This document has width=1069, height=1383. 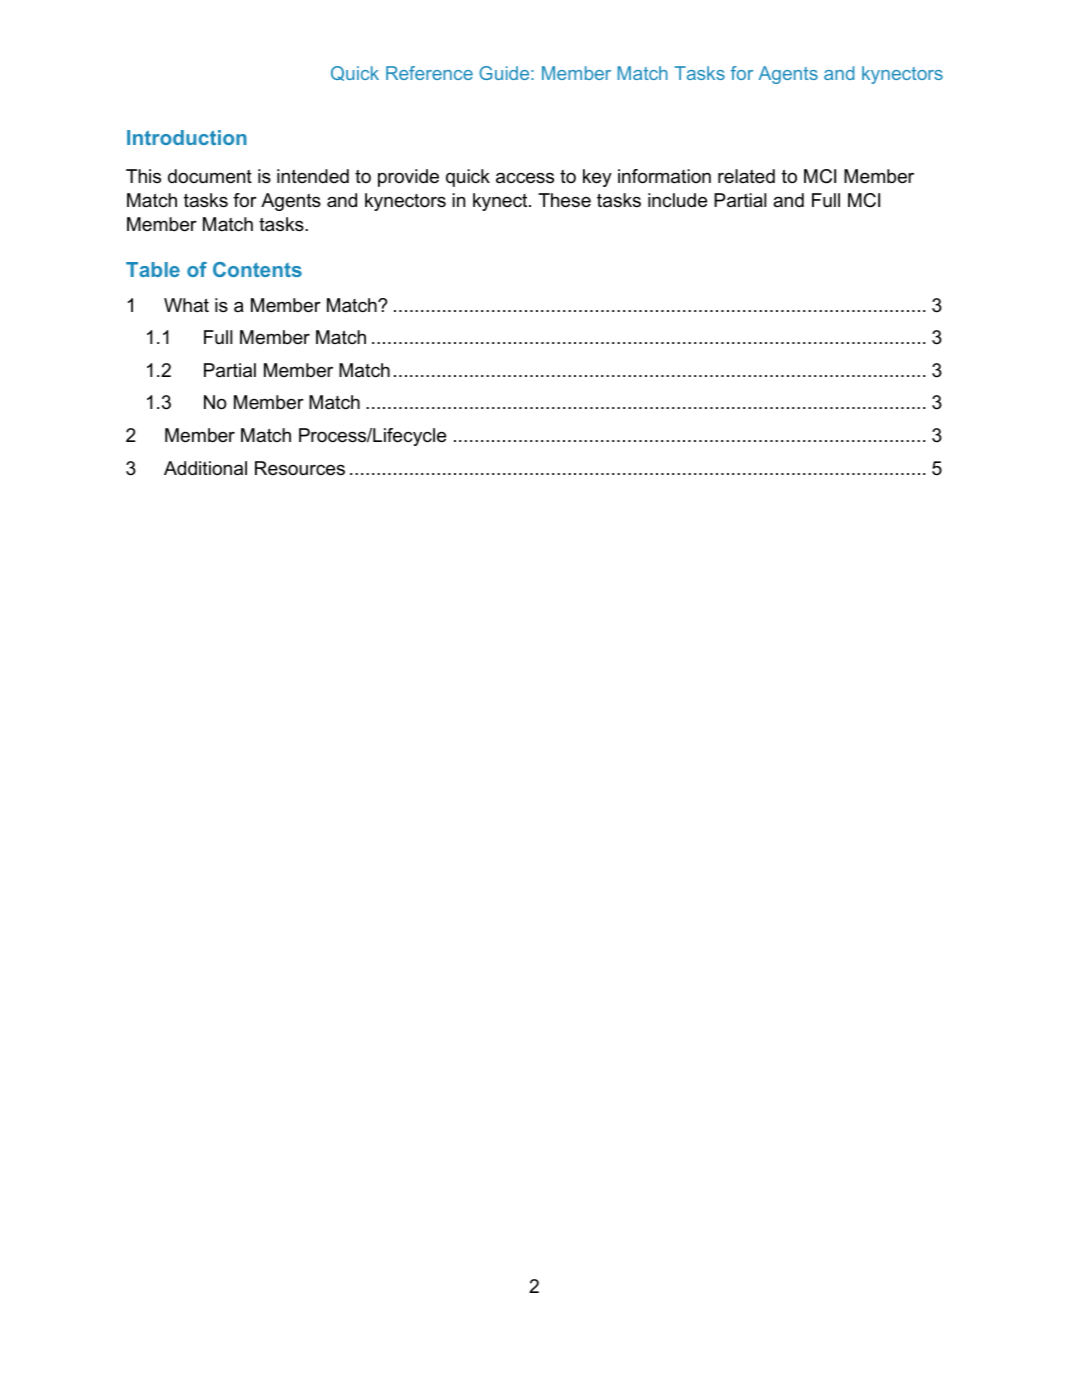 I want to click on Reference, so click(x=429, y=73).
